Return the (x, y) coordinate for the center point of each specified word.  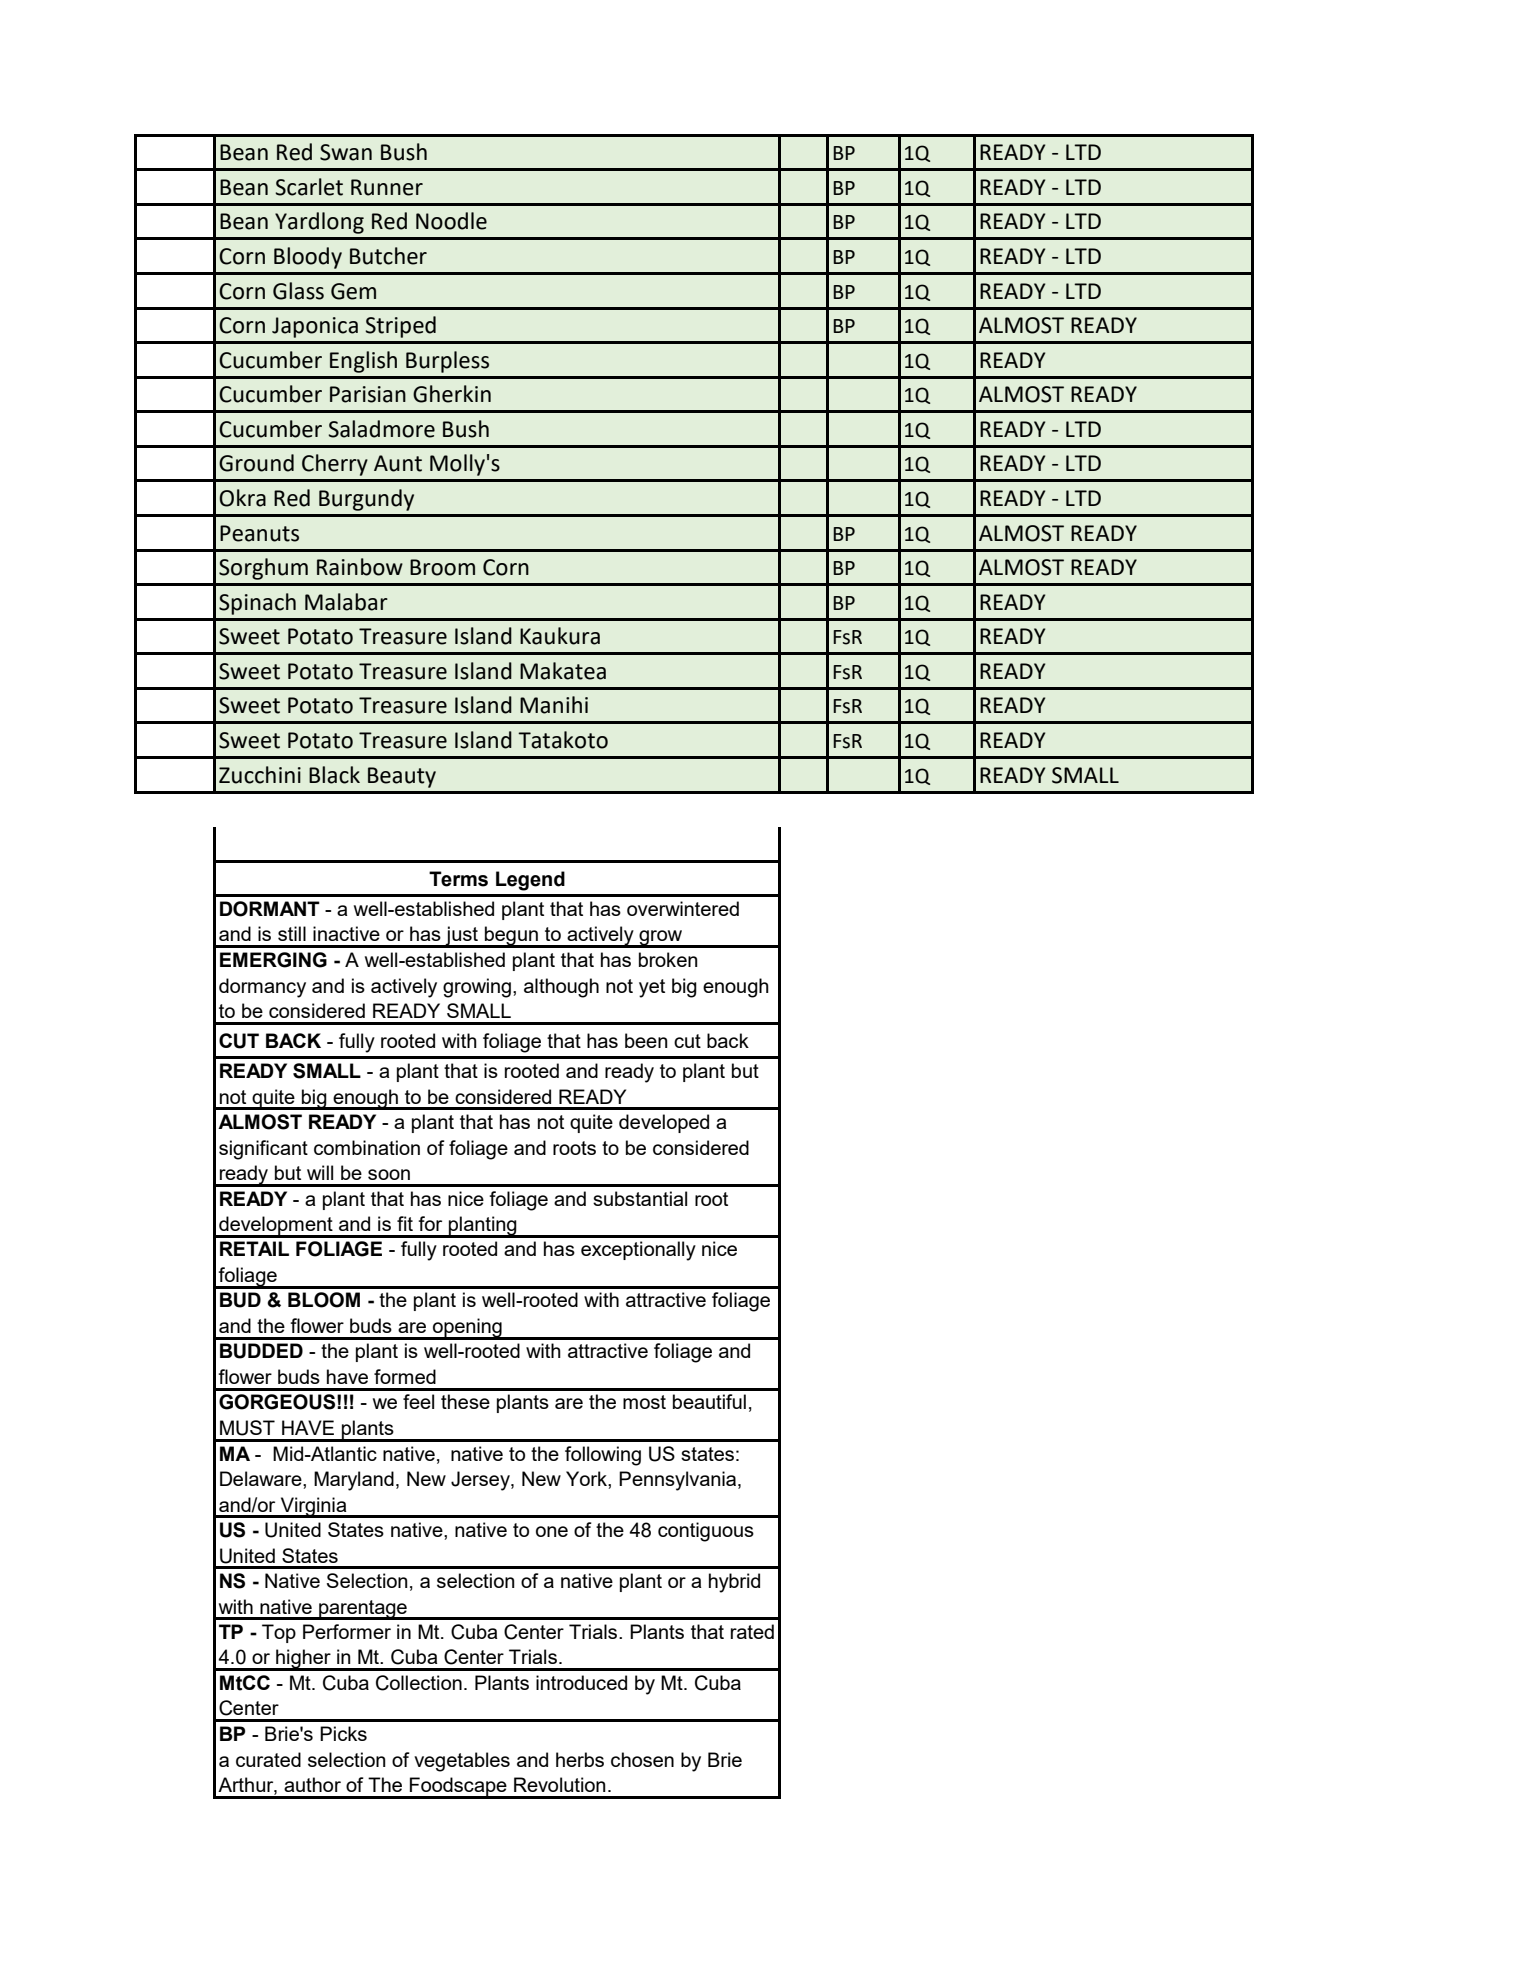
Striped (400, 327)
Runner (387, 187)
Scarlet (309, 187)
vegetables (462, 1762)
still (292, 933)
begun (511, 937)
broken (668, 959)
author (312, 1784)
